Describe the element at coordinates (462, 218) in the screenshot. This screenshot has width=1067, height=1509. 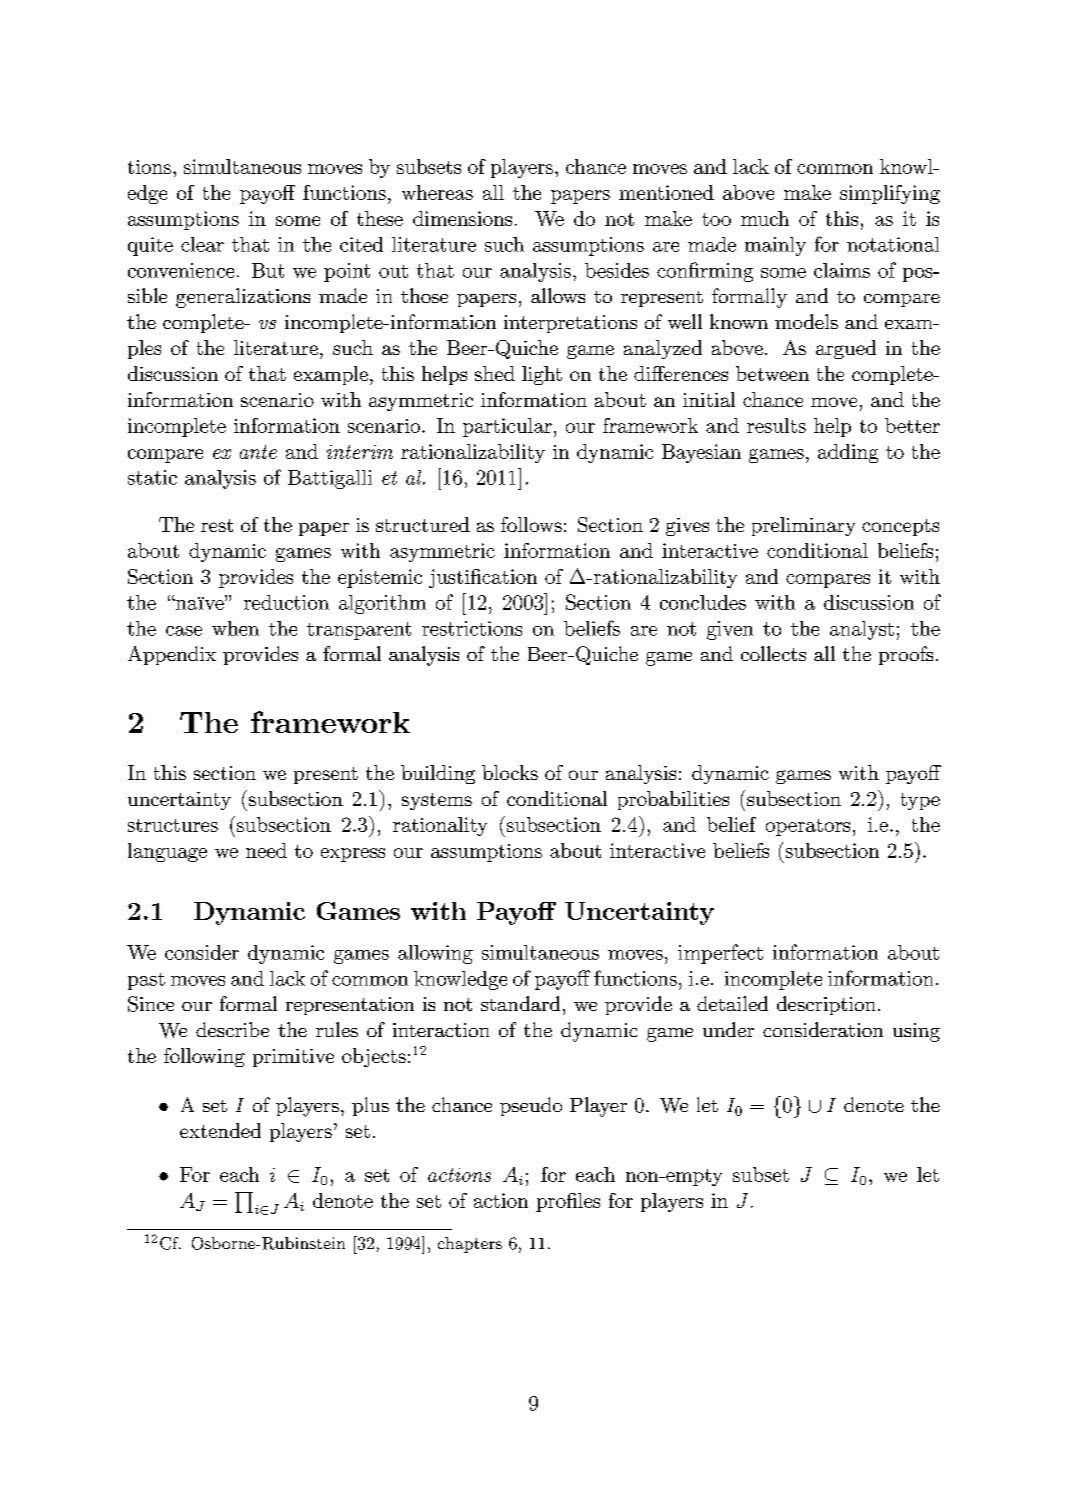
I see `dimensions` at that location.
